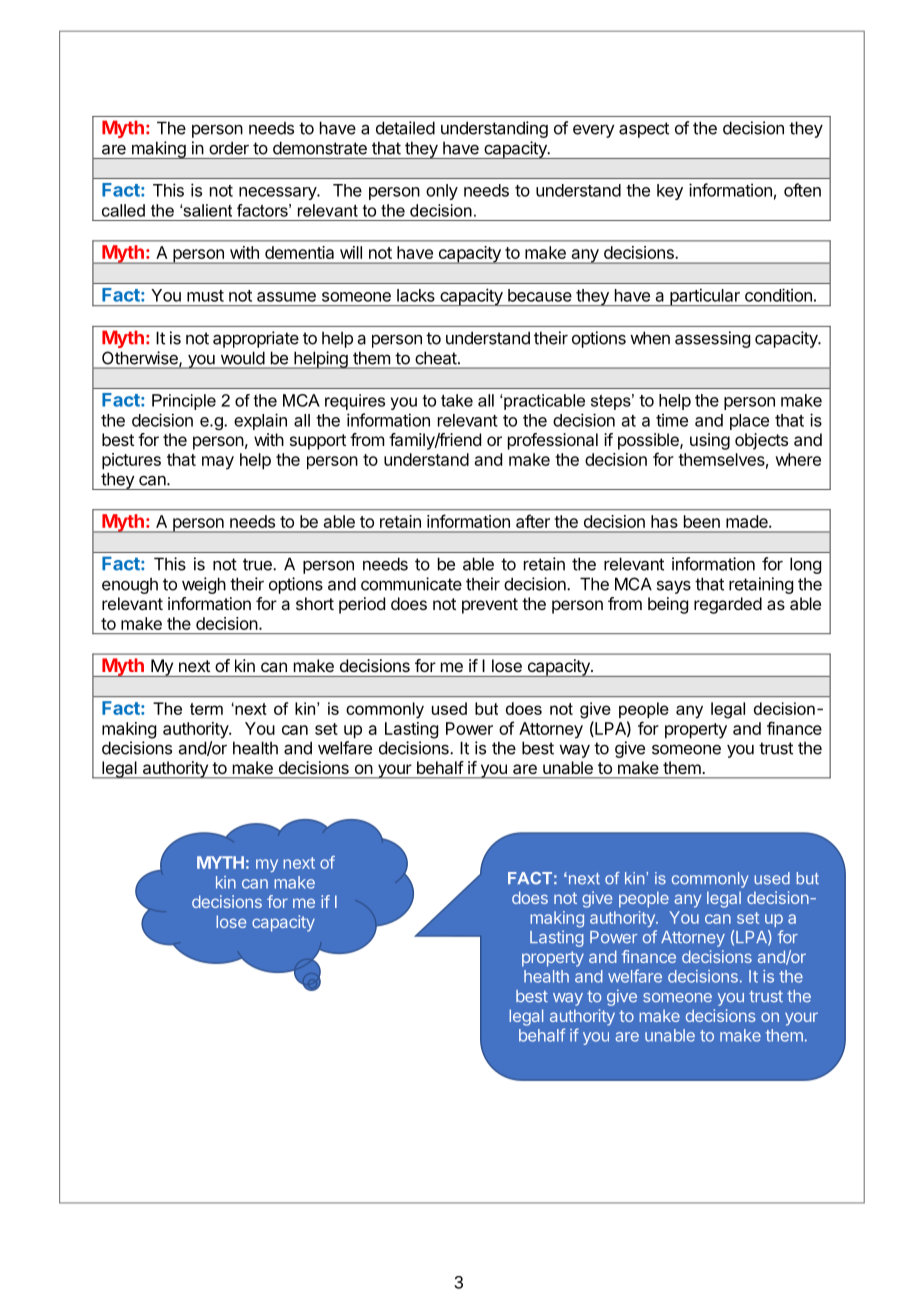 The image size is (924, 1308). Describe the element at coordinates (644, 130) in the screenshot. I see `aspect` at that location.
